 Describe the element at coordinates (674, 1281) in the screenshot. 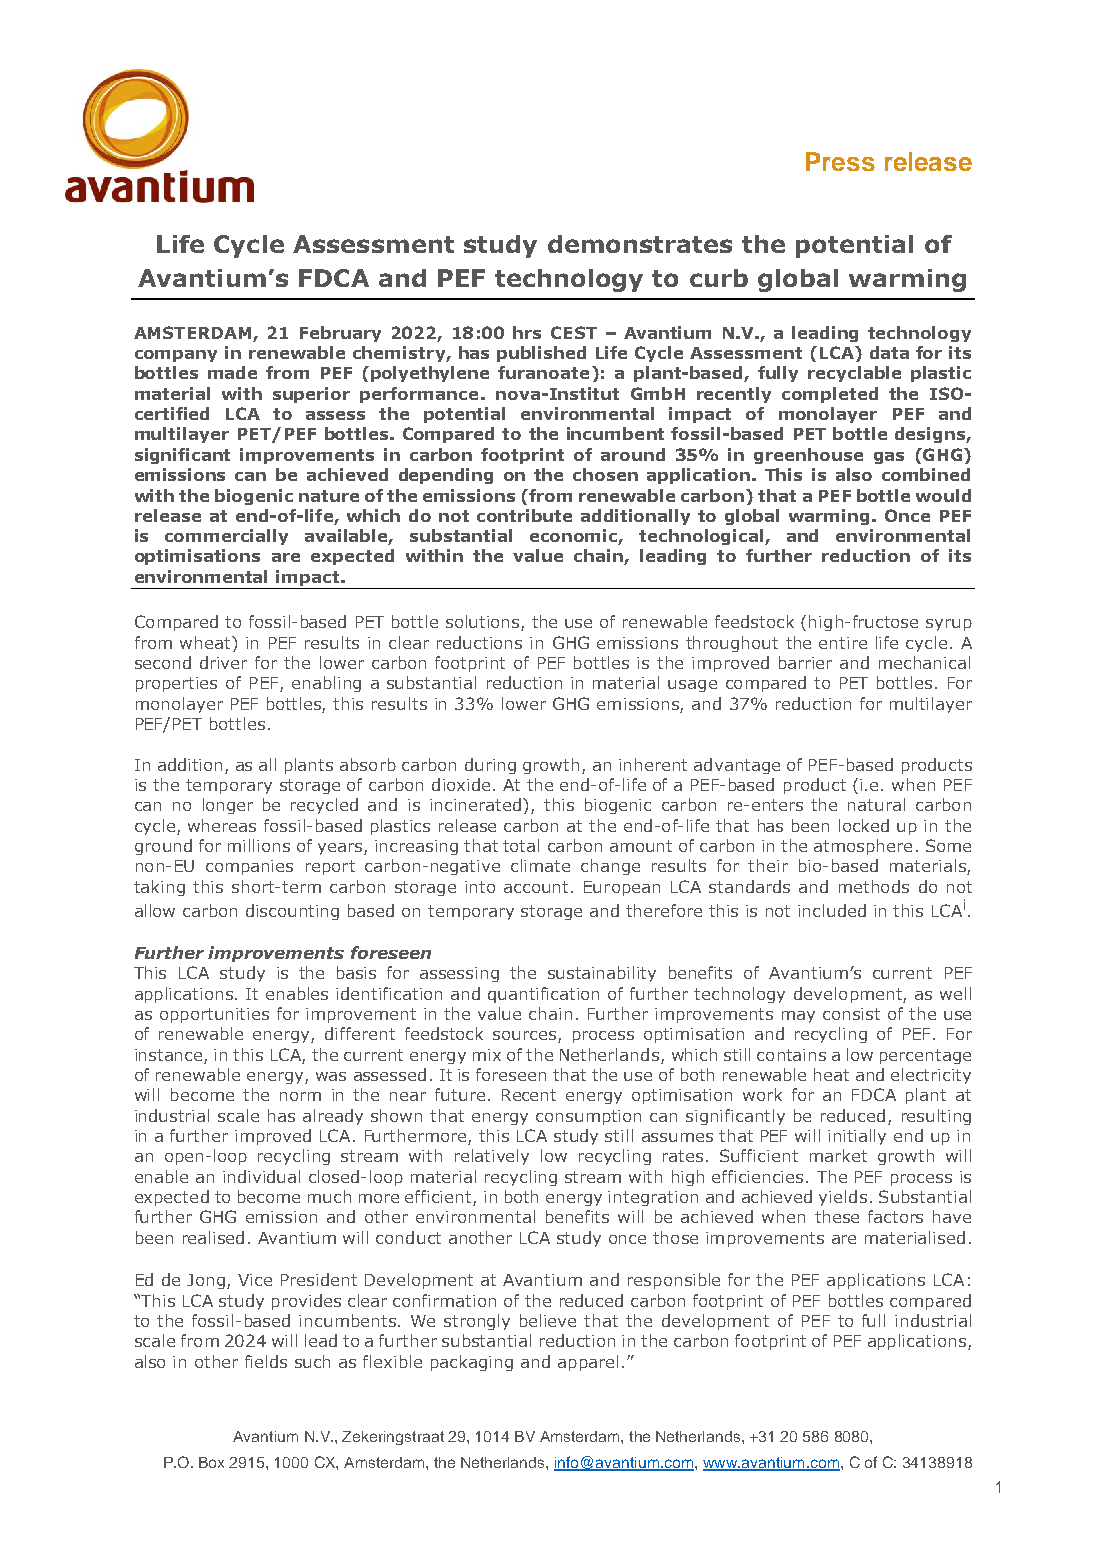

I see `responsible` at that location.
